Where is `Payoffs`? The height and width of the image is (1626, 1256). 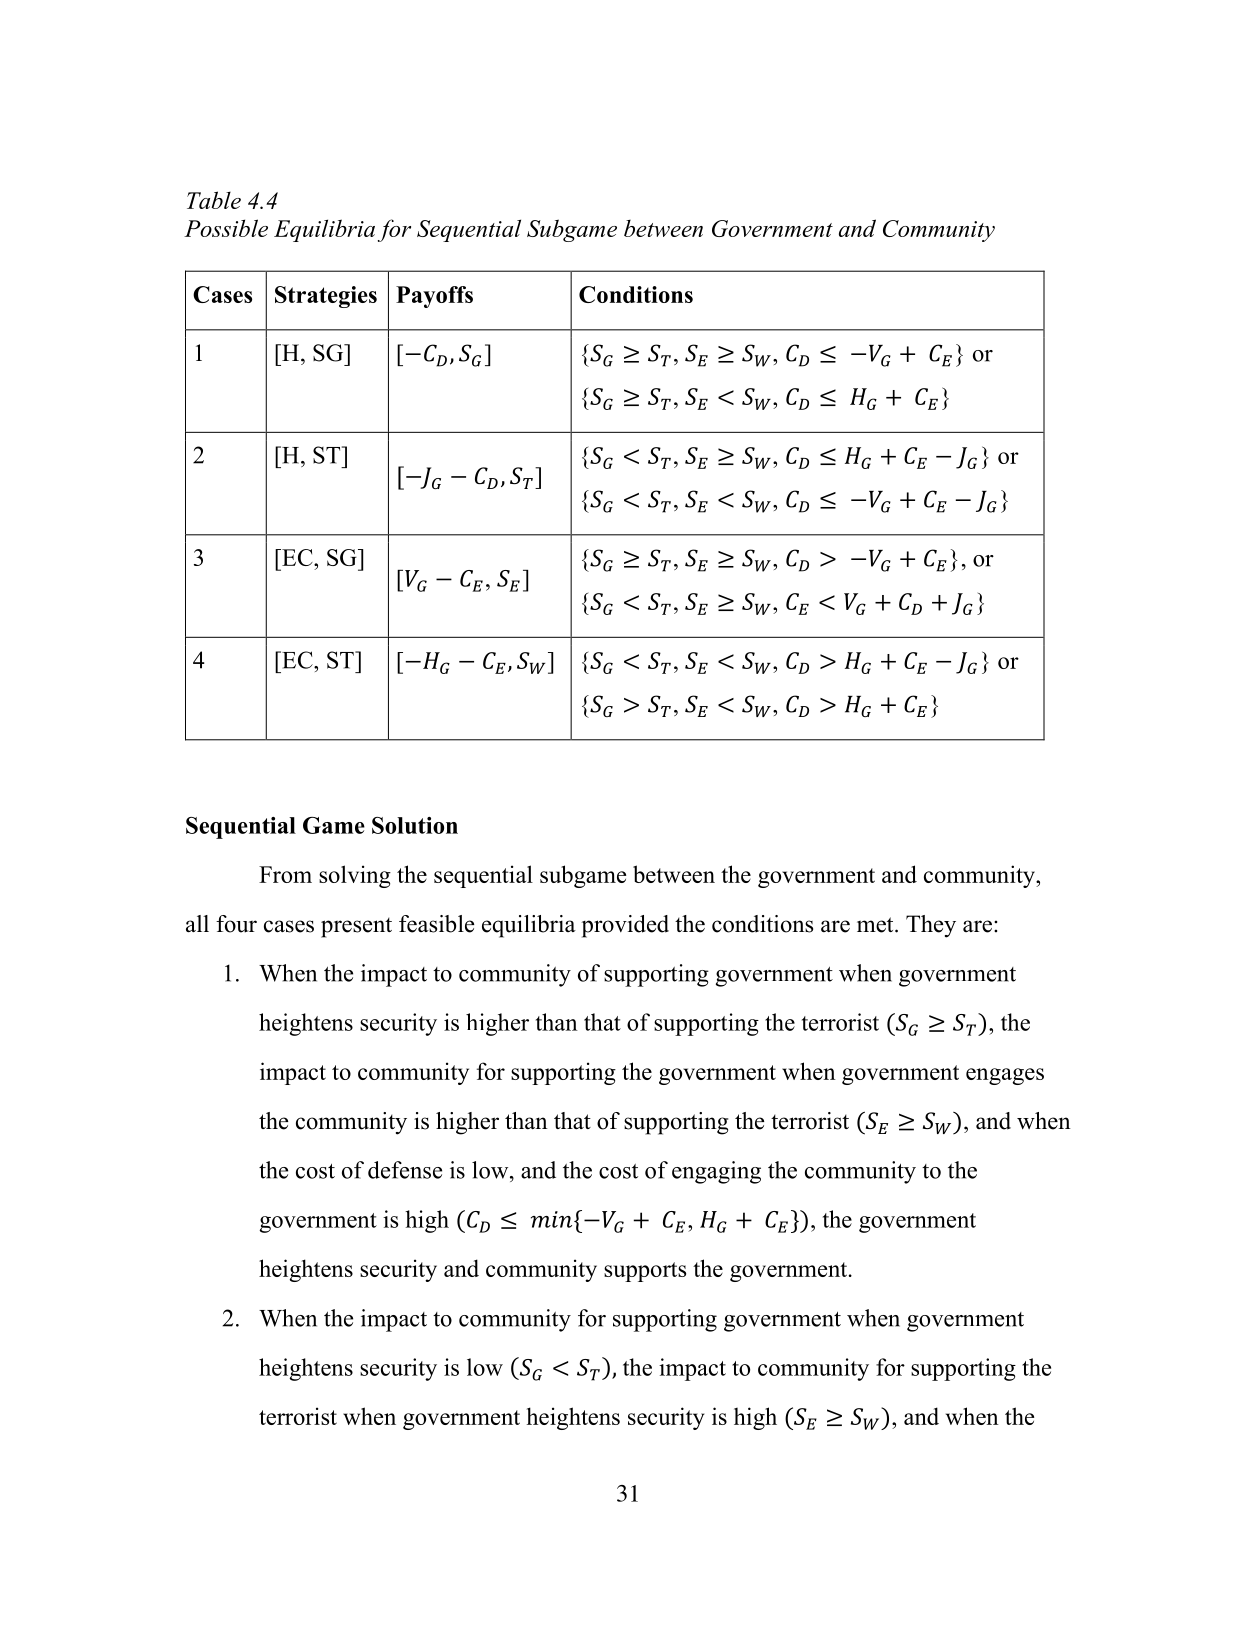 Payoffs is located at coordinates (434, 297).
